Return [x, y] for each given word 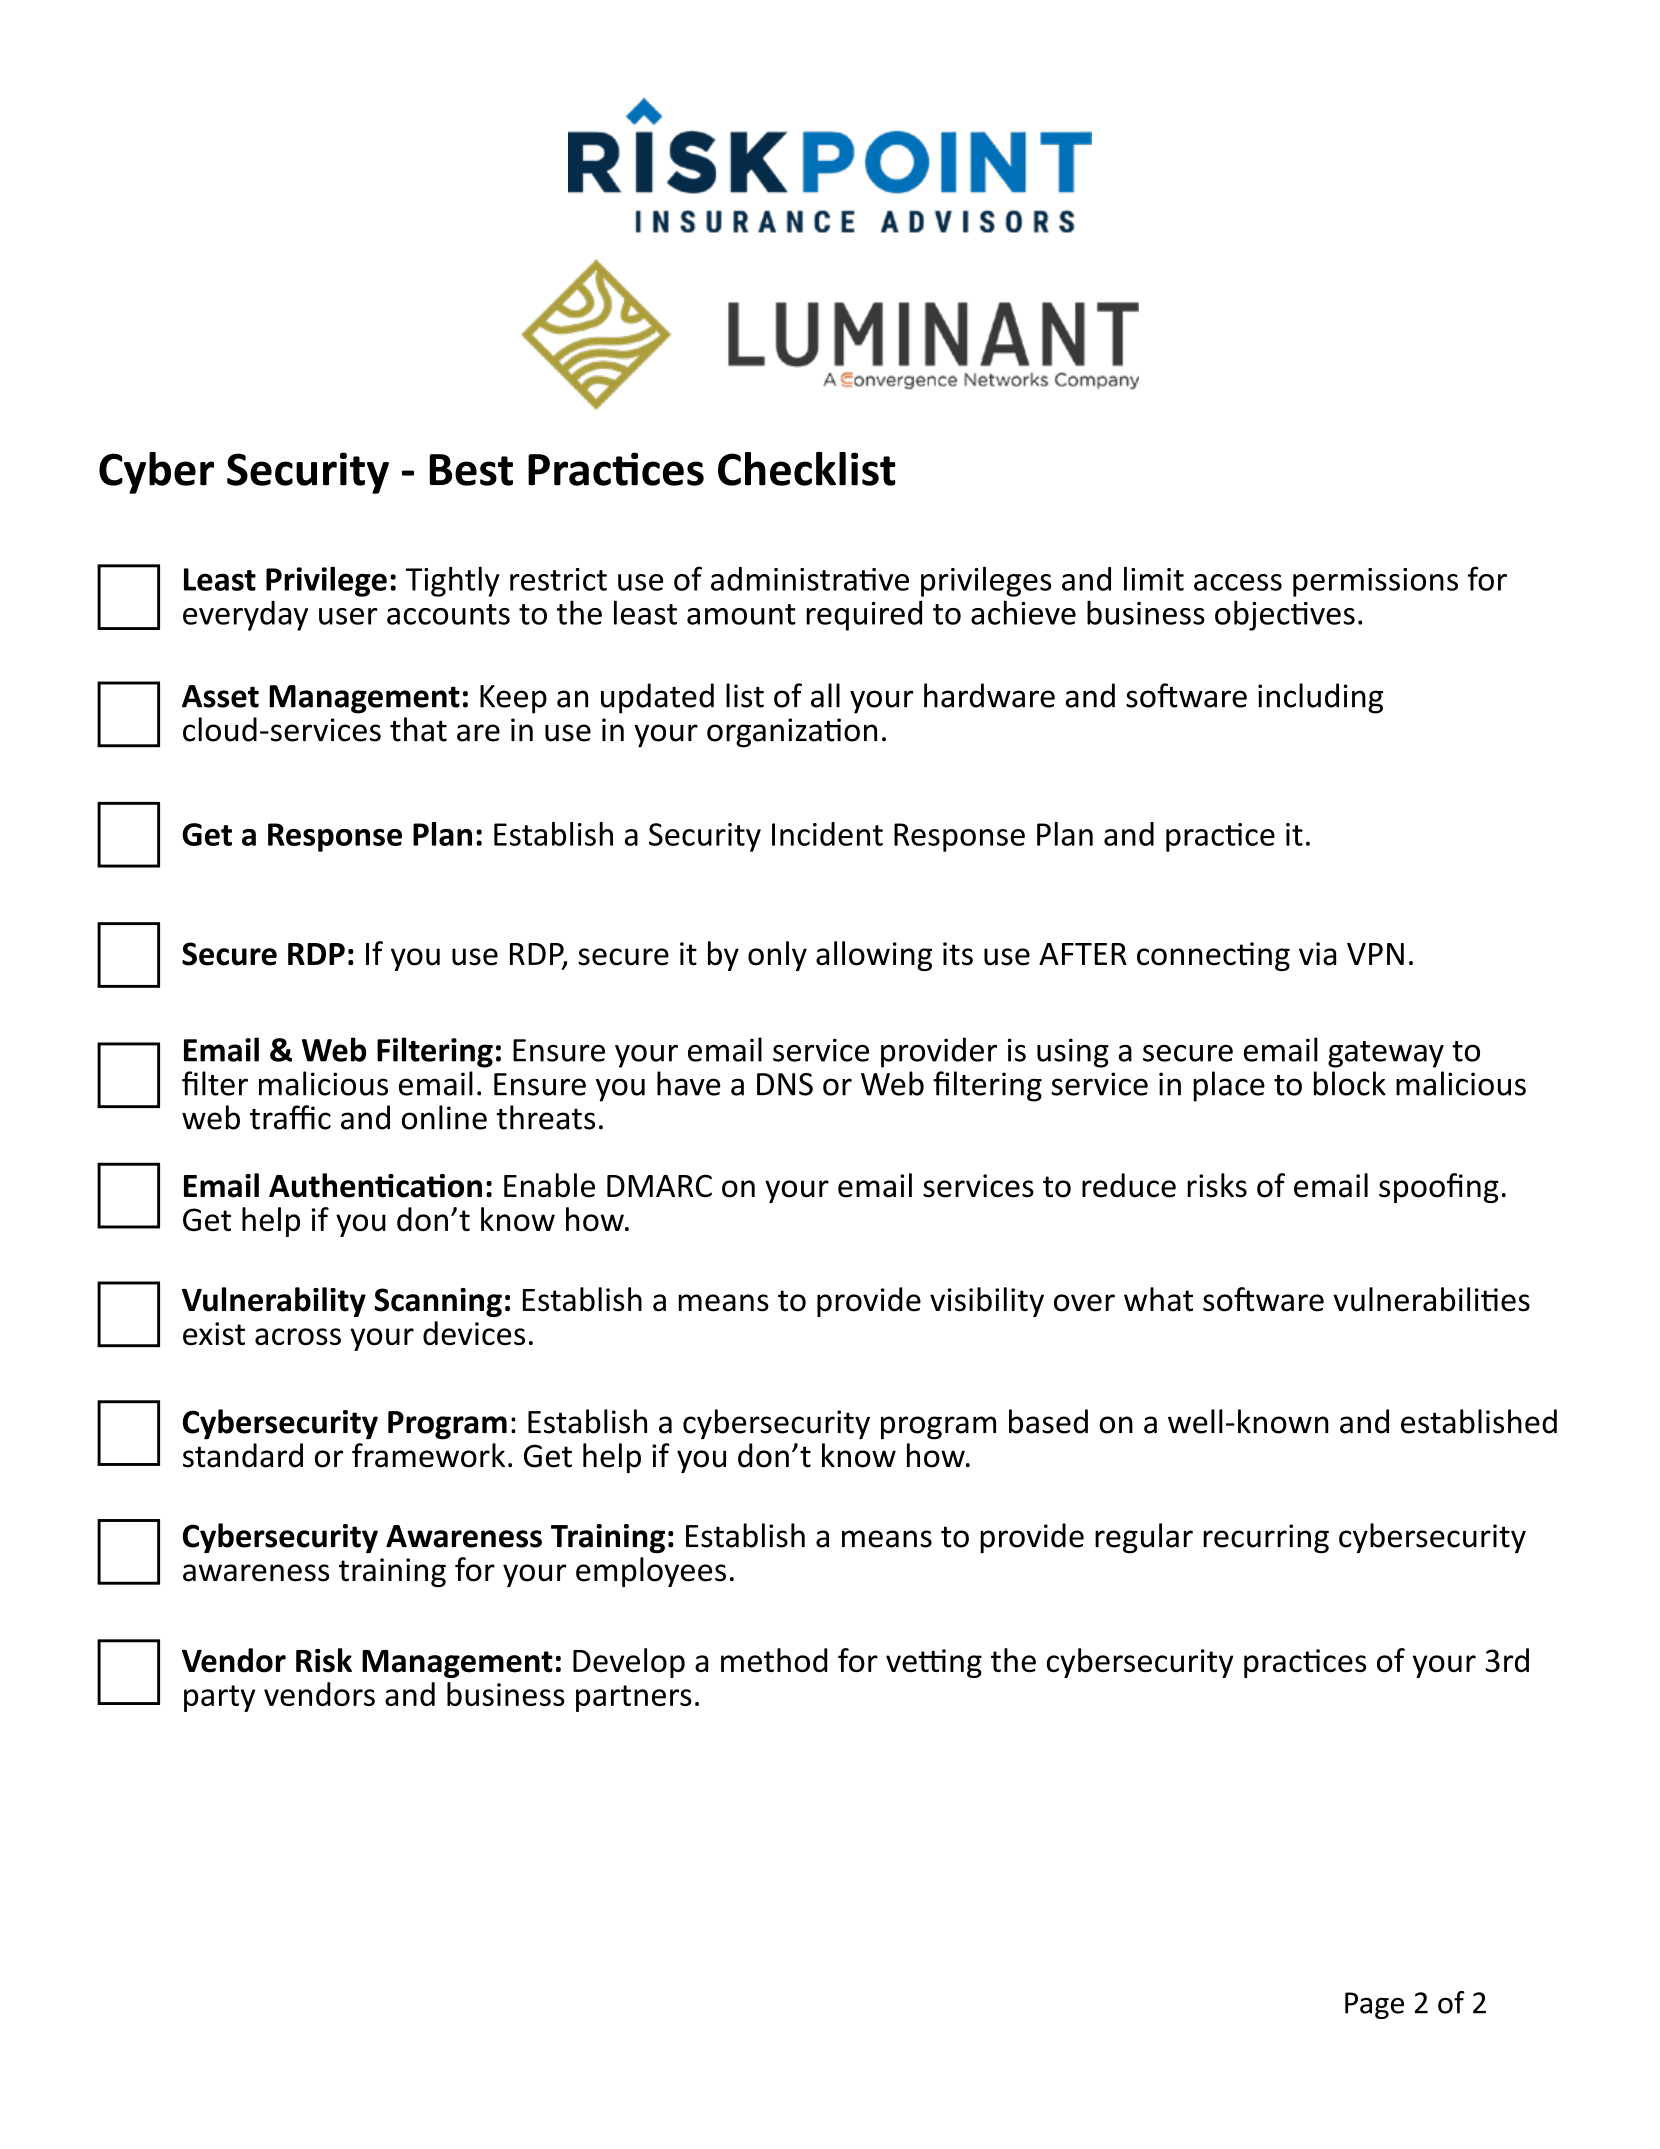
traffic [290, 1117]
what [1158, 1299]
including [1320, 698]
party [219, 1698]
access [1238, 582]
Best [471, 470]
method [774, 1660]
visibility [987, 1302]
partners [634, 1698]
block [1350, 1083]
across [298, 1336]
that [418, 729]
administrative [810, 579]
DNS [785, 1084]
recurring [1266, 1539]
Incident [827, 834]
